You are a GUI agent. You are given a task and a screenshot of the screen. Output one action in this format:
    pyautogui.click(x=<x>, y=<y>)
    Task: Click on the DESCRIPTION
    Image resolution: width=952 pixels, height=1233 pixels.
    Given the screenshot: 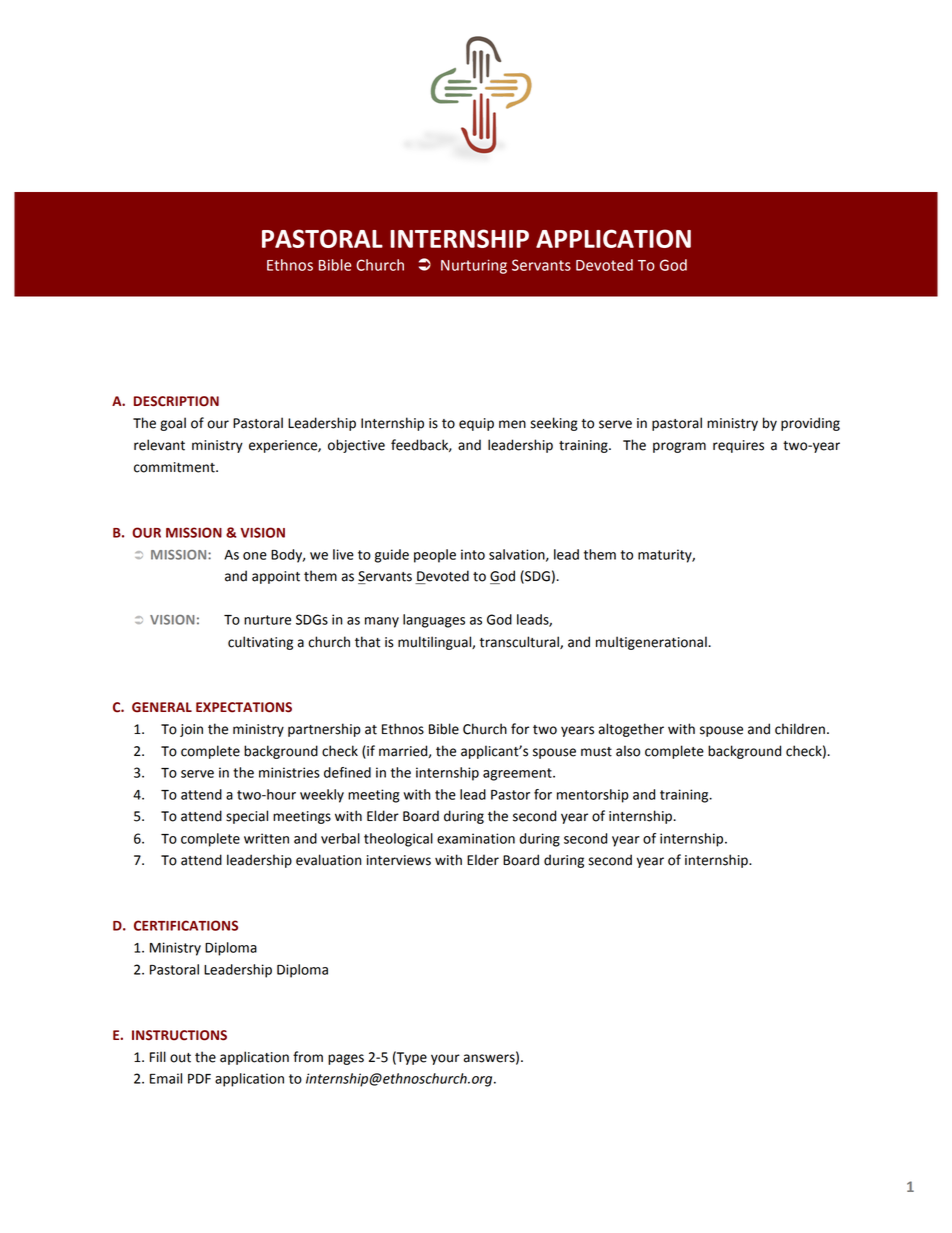 What is the action you would take?
    pyautogui.click(x=176, y=401)
